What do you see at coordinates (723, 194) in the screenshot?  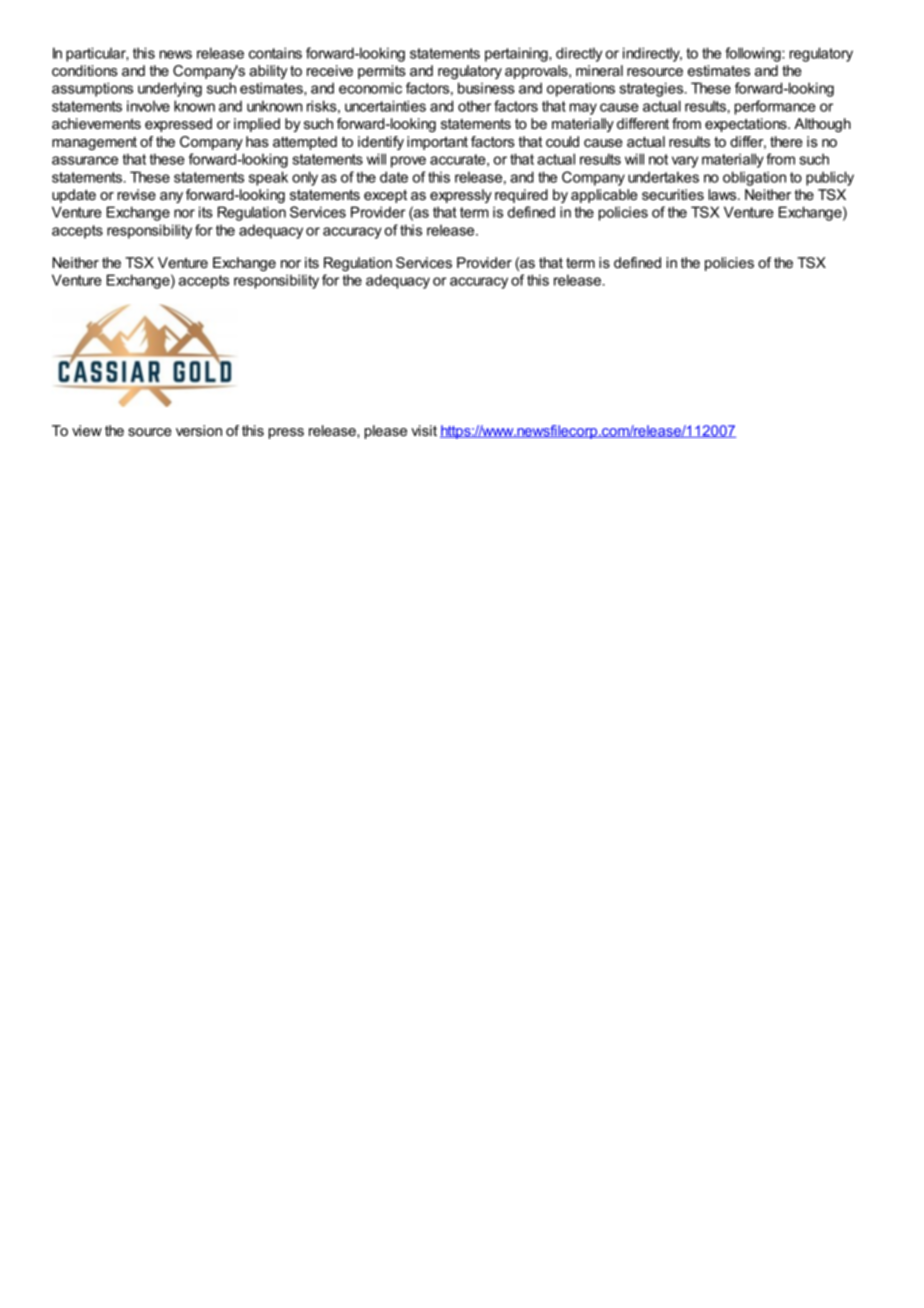 I see `laws` at bounding box center [723, 194].
